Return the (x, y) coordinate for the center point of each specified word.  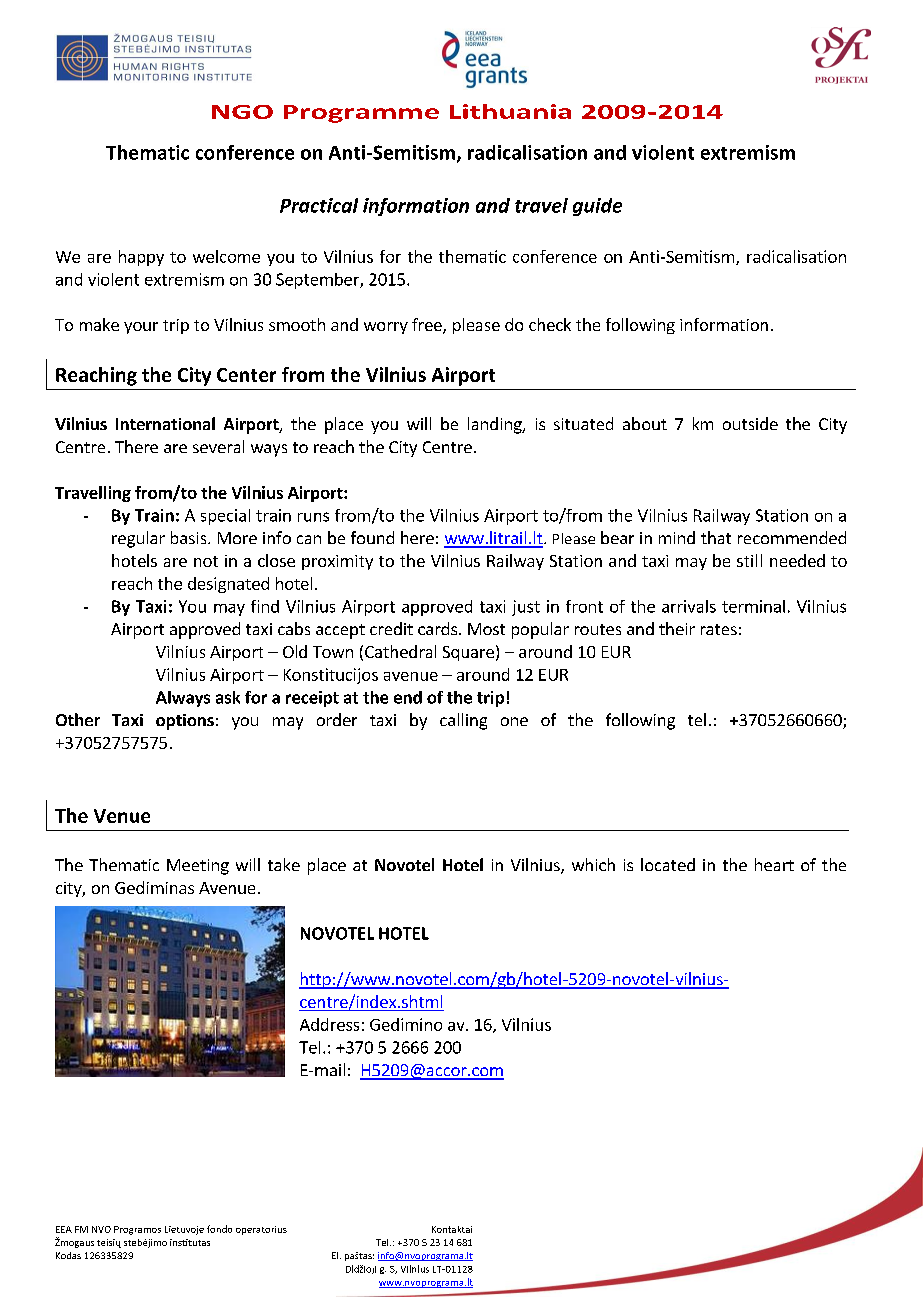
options (185, 722)
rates (719, 629)
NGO (242, 112)
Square (468, 653)
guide (597, 207)
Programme (361, 114)
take (284, 864)
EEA (64, 1229)
